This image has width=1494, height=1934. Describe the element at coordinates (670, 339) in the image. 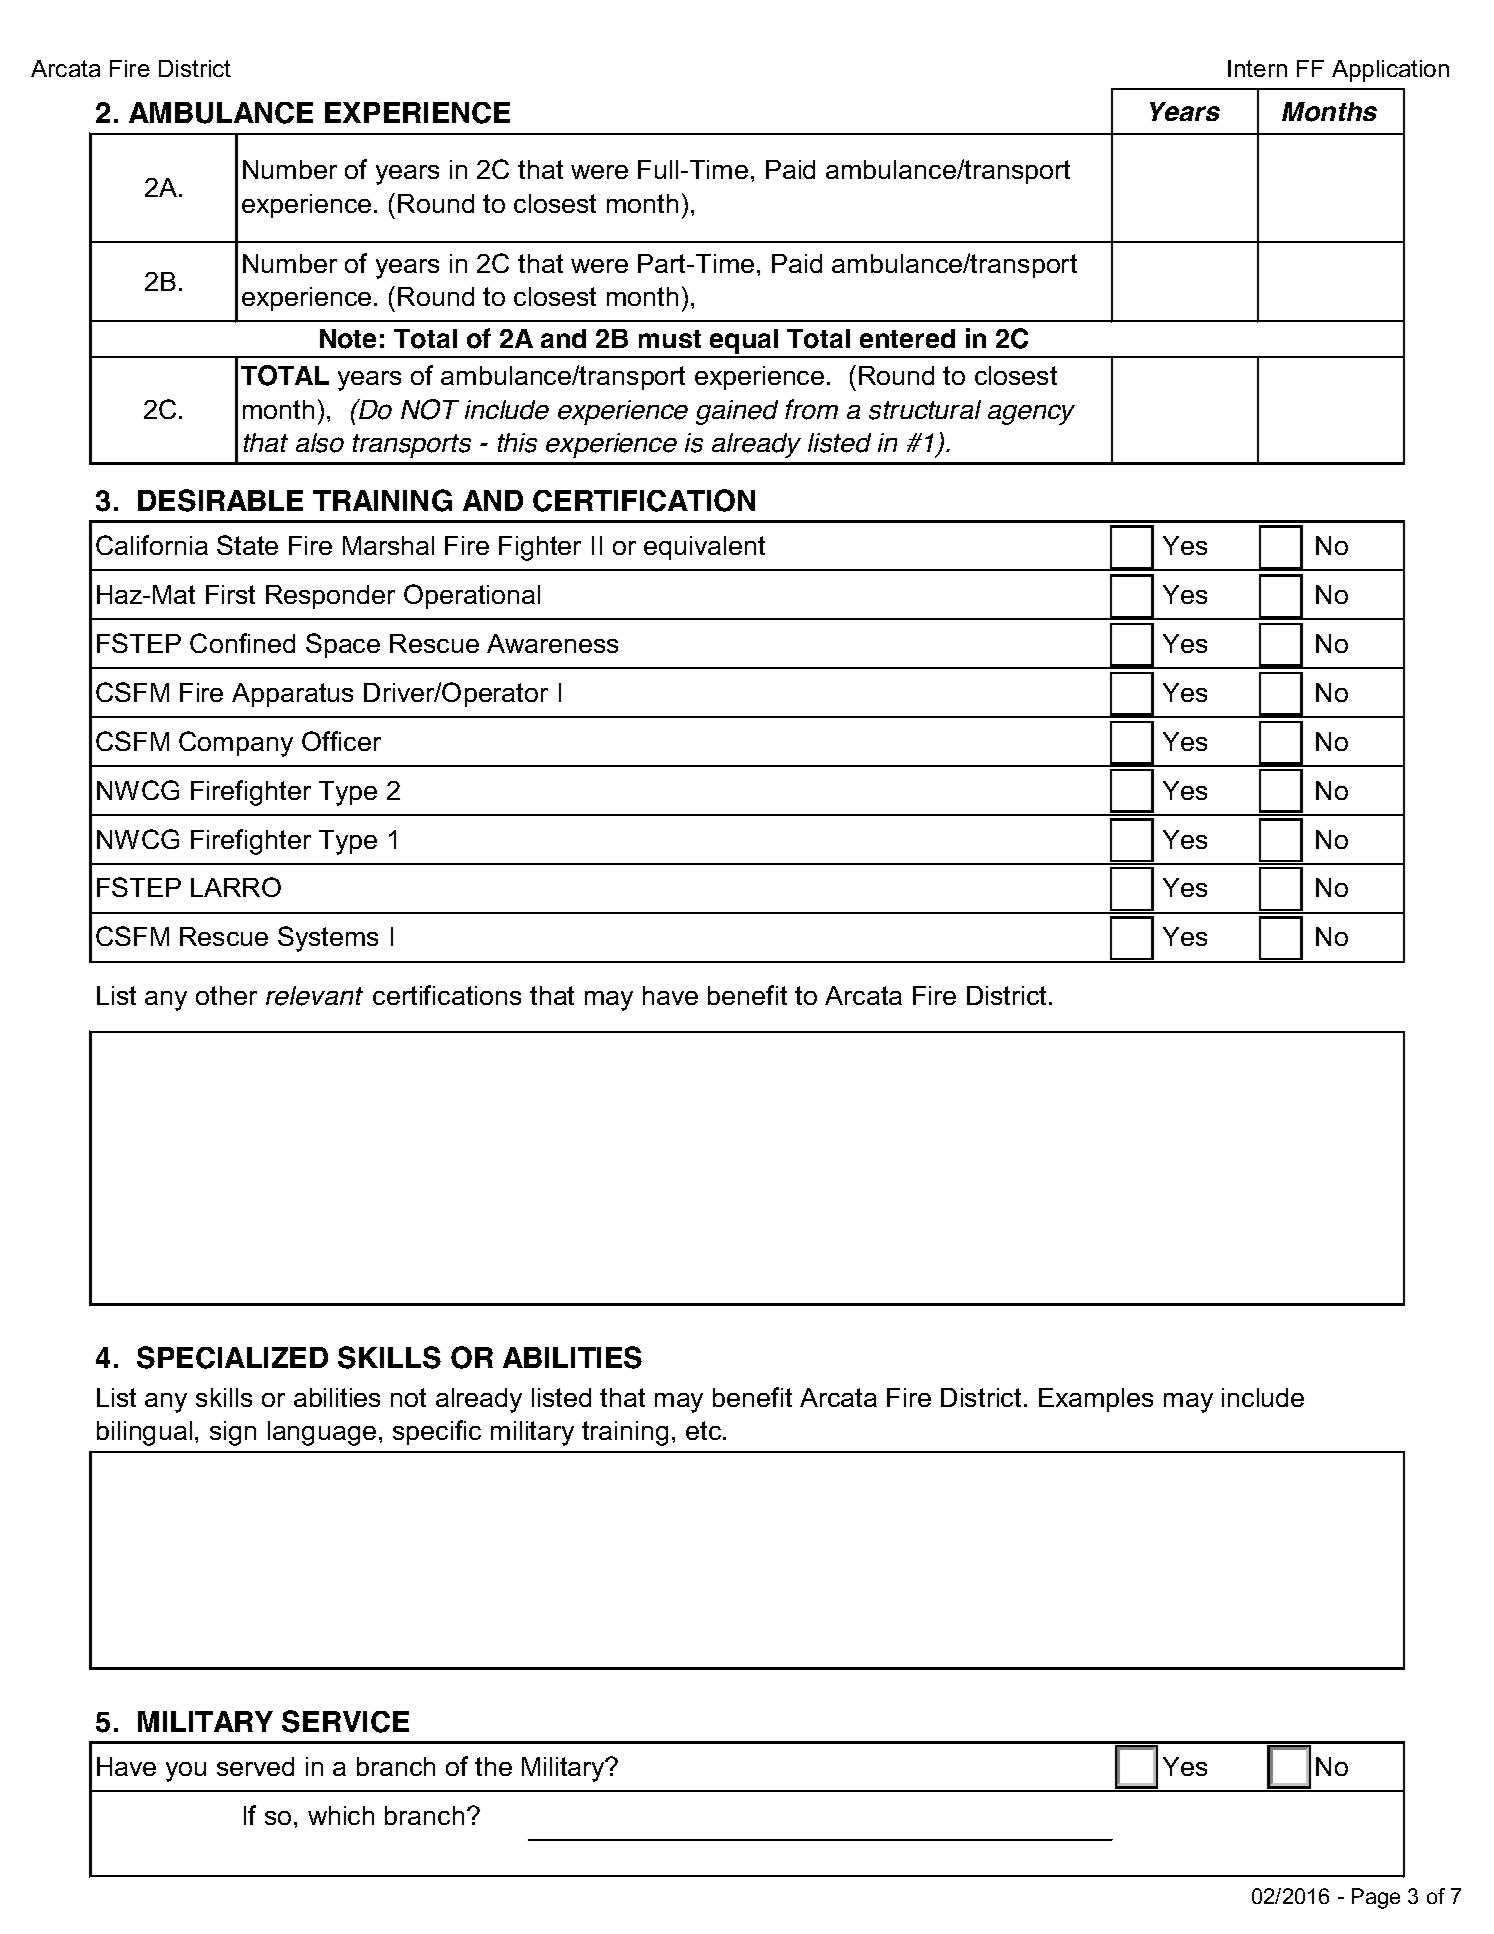

I see `must` at that location.
